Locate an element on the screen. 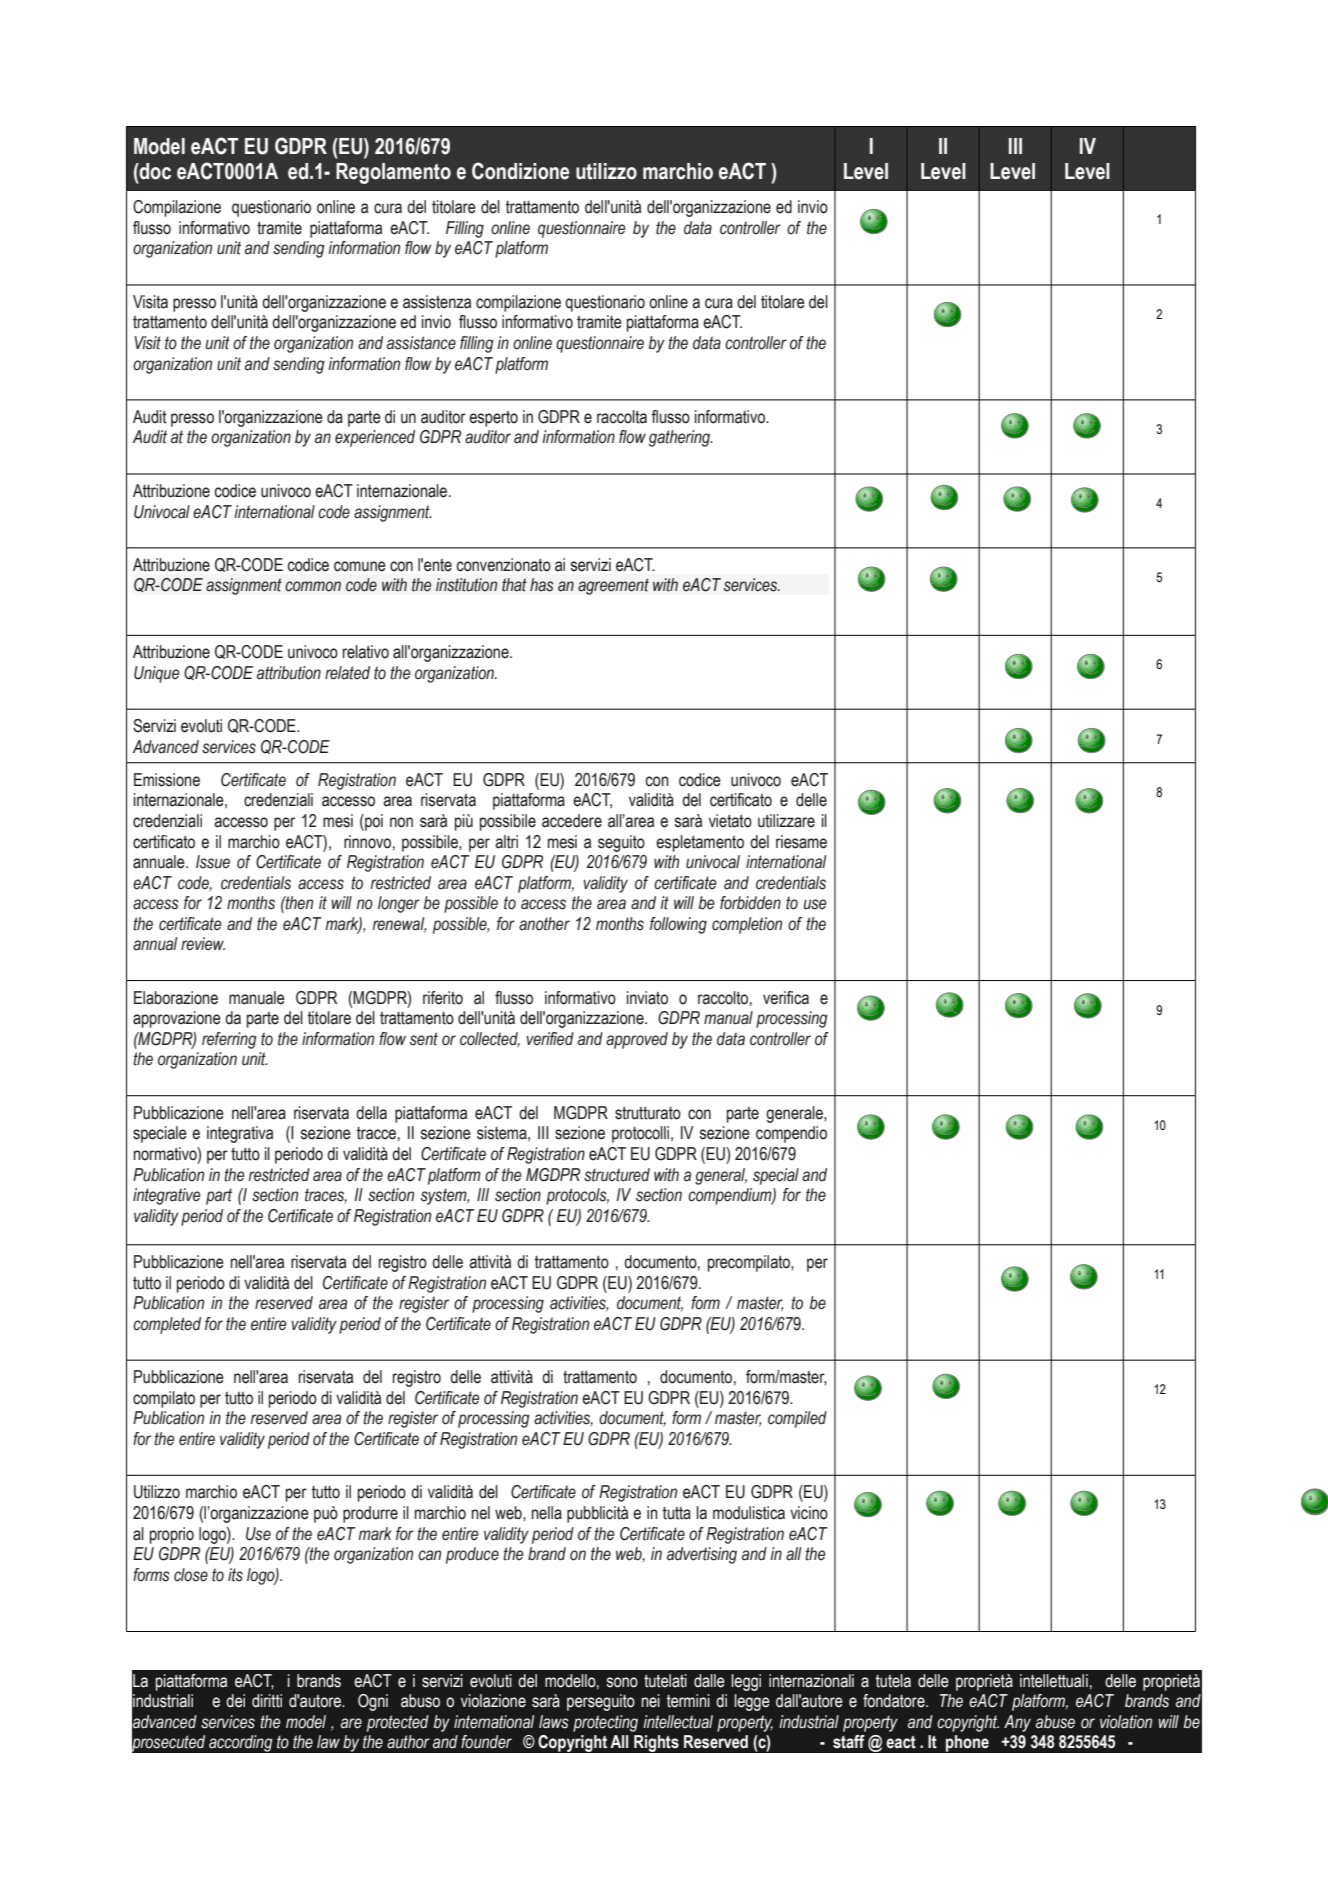 This screenshot has width=1328, height=1879. referring is located at coordinates (229, 1040).
